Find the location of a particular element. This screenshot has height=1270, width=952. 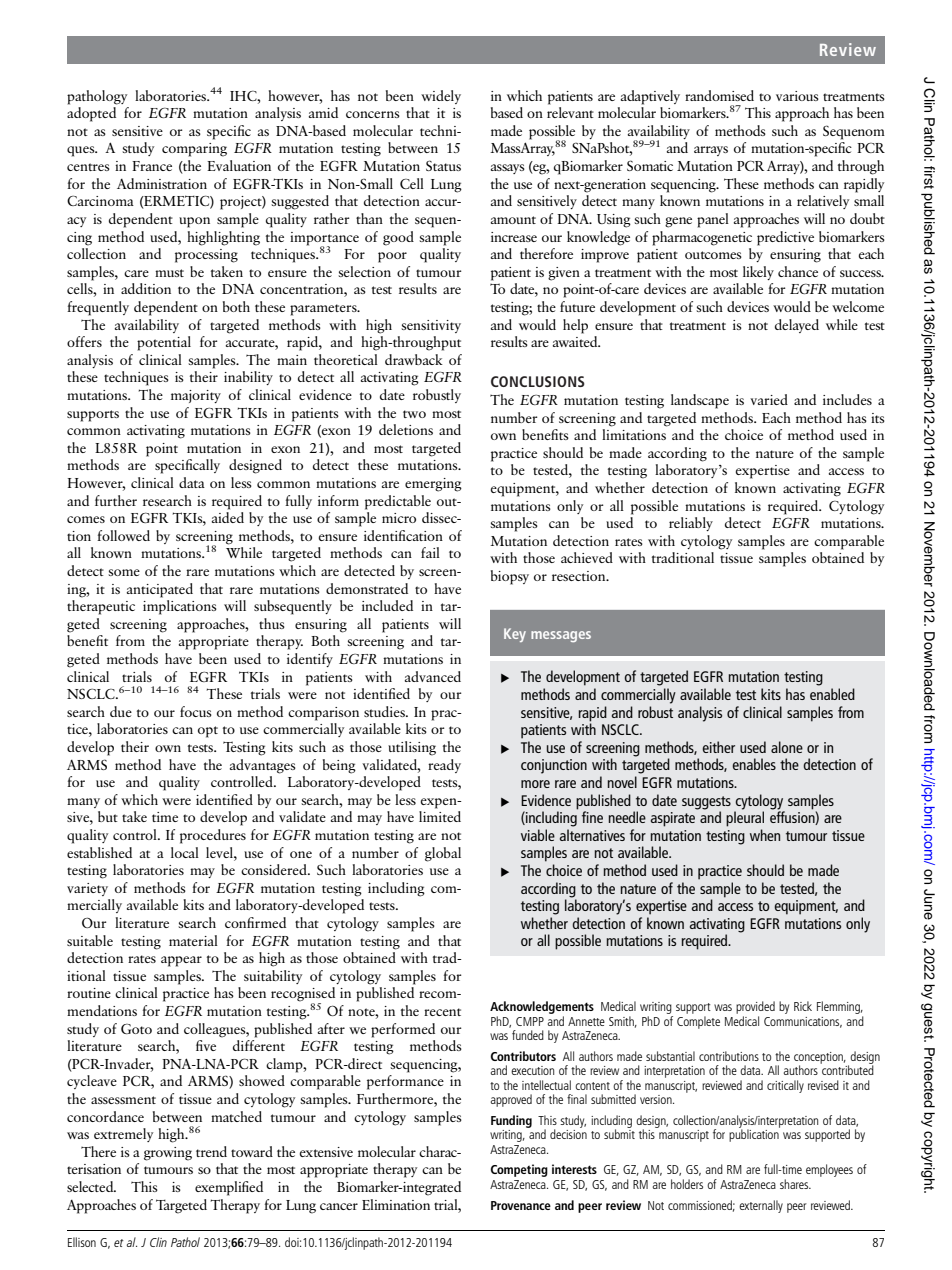

recent is located at coordinates (442, 1012).
